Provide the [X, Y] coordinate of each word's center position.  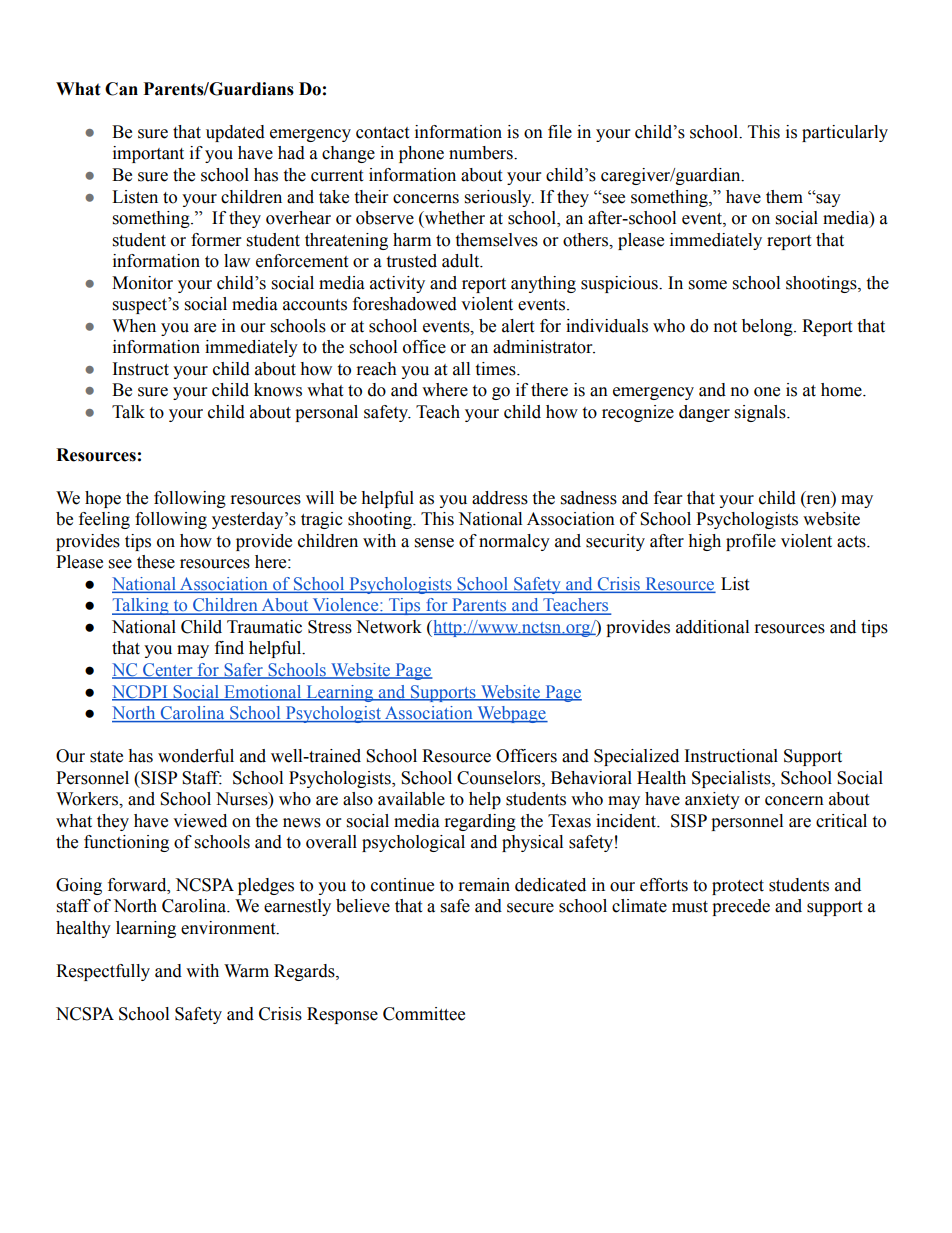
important [148, 154]
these [156, 562]
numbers [482, 153]
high [704, 542]
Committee [424, 1014]
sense [434, 543]
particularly [845, 133]
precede [741, 907]
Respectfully [103, 972]
